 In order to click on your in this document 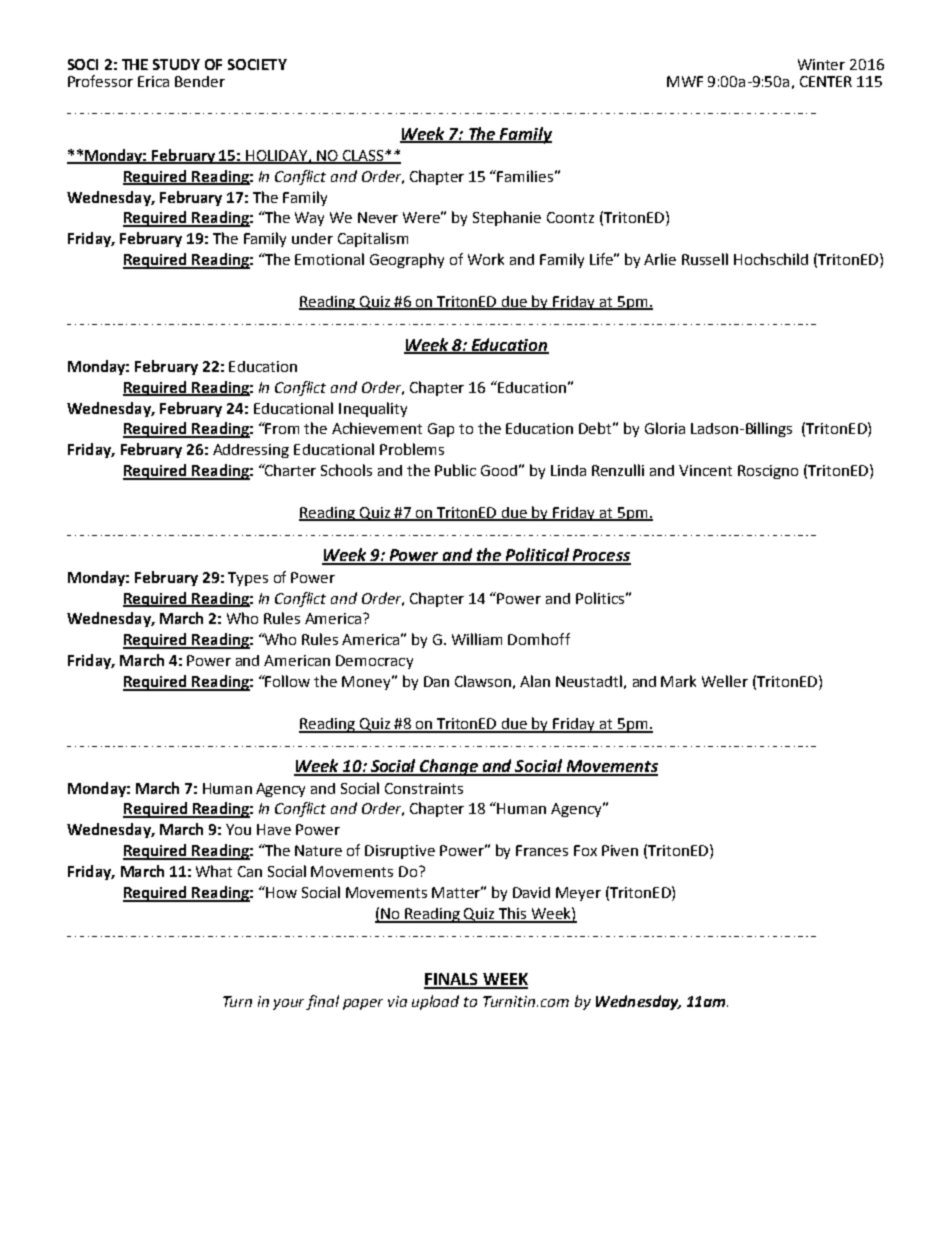, I will do `click(290, 1004)`.
